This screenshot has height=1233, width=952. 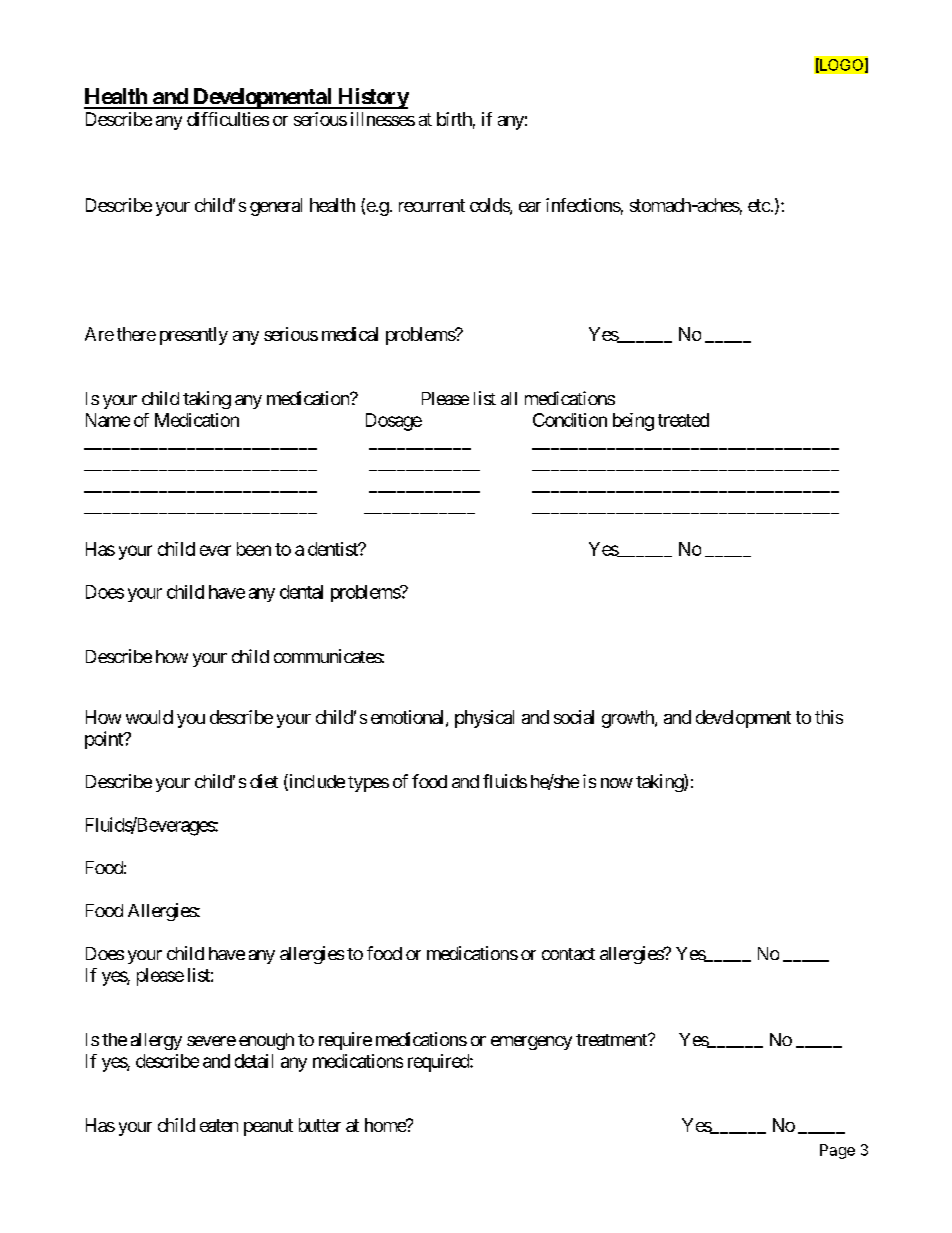 I want to click on this, so click(x=829, y=717).
